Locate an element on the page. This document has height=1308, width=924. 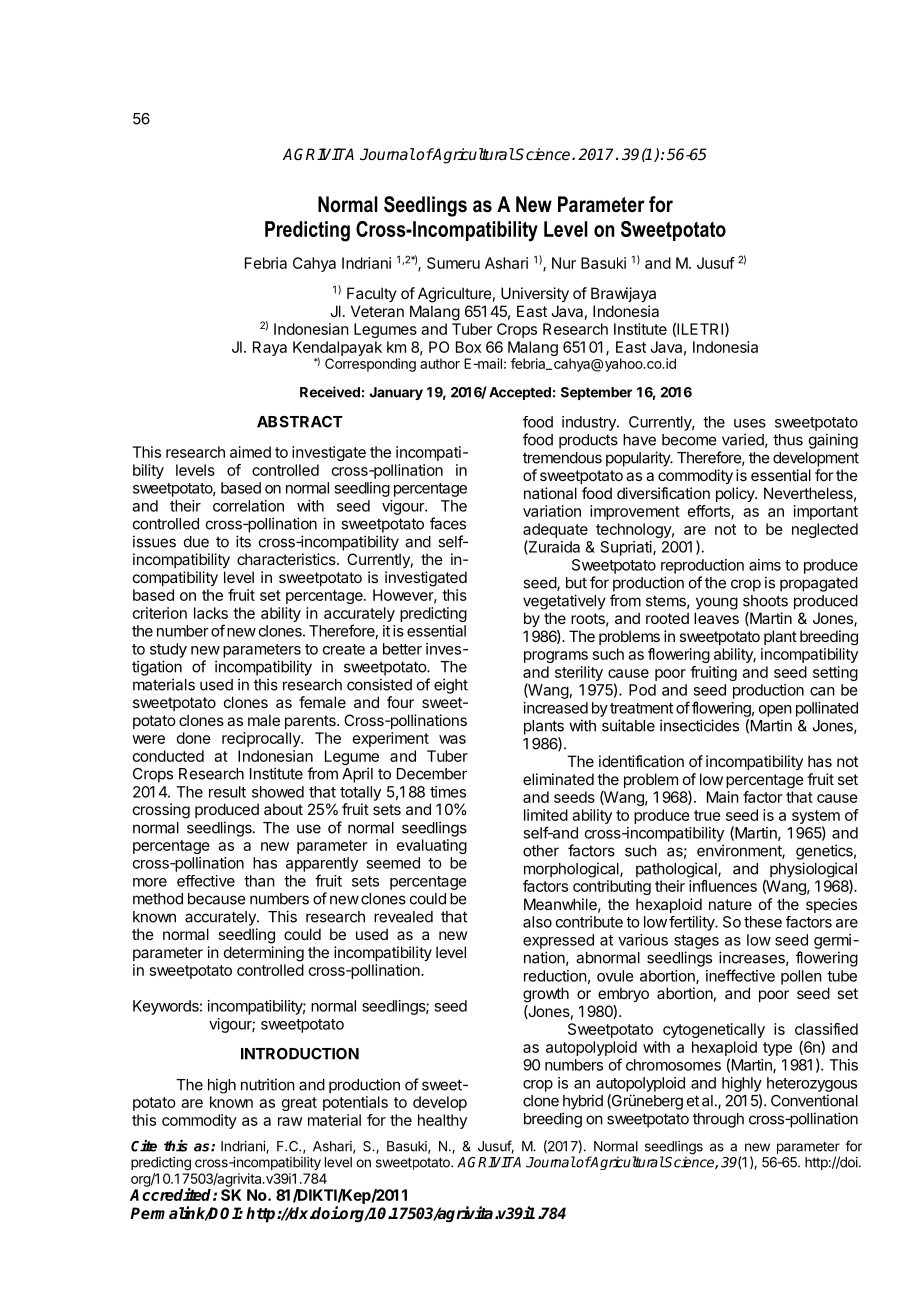
aims is located at coordinates (765, 565).
